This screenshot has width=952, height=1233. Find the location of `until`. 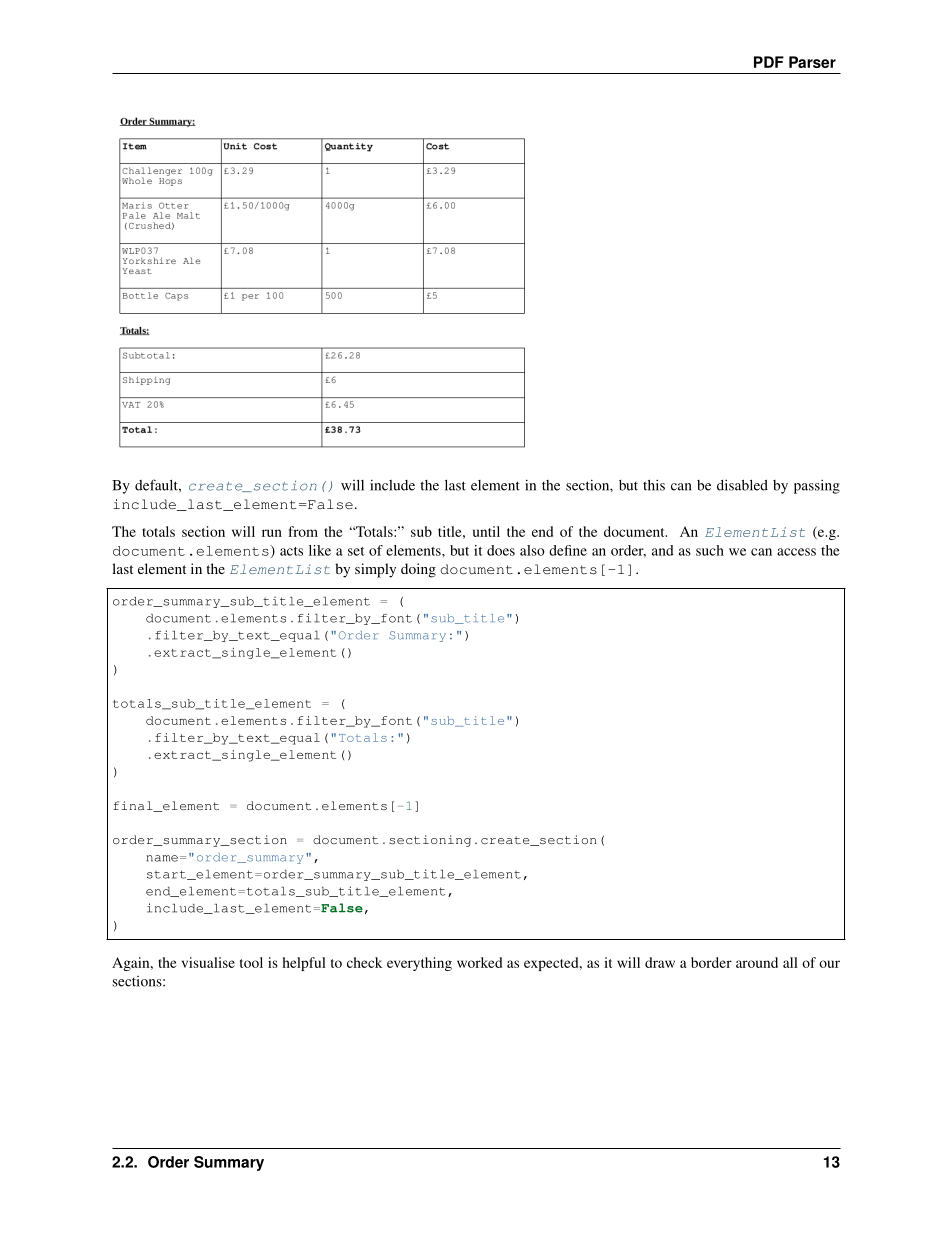

until is located at coordinates (486, 531).
